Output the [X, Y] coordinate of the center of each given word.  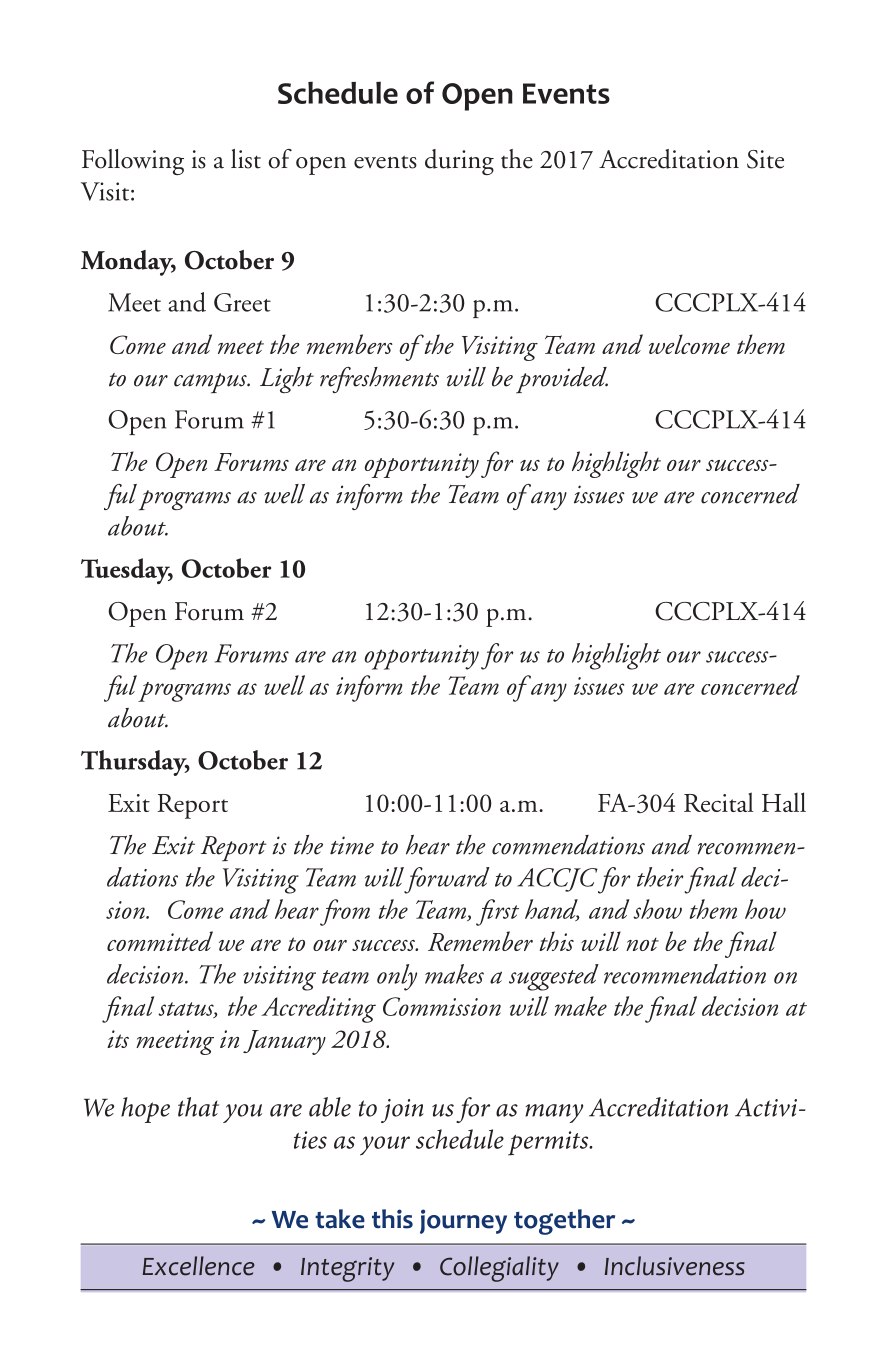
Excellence [198, 1266]
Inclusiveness [675, 1266]
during [459, 162]
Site [765, 159]
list [246, 159]
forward [447, 880]
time [352, 845]
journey [463, 1221]
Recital [718, 802]
